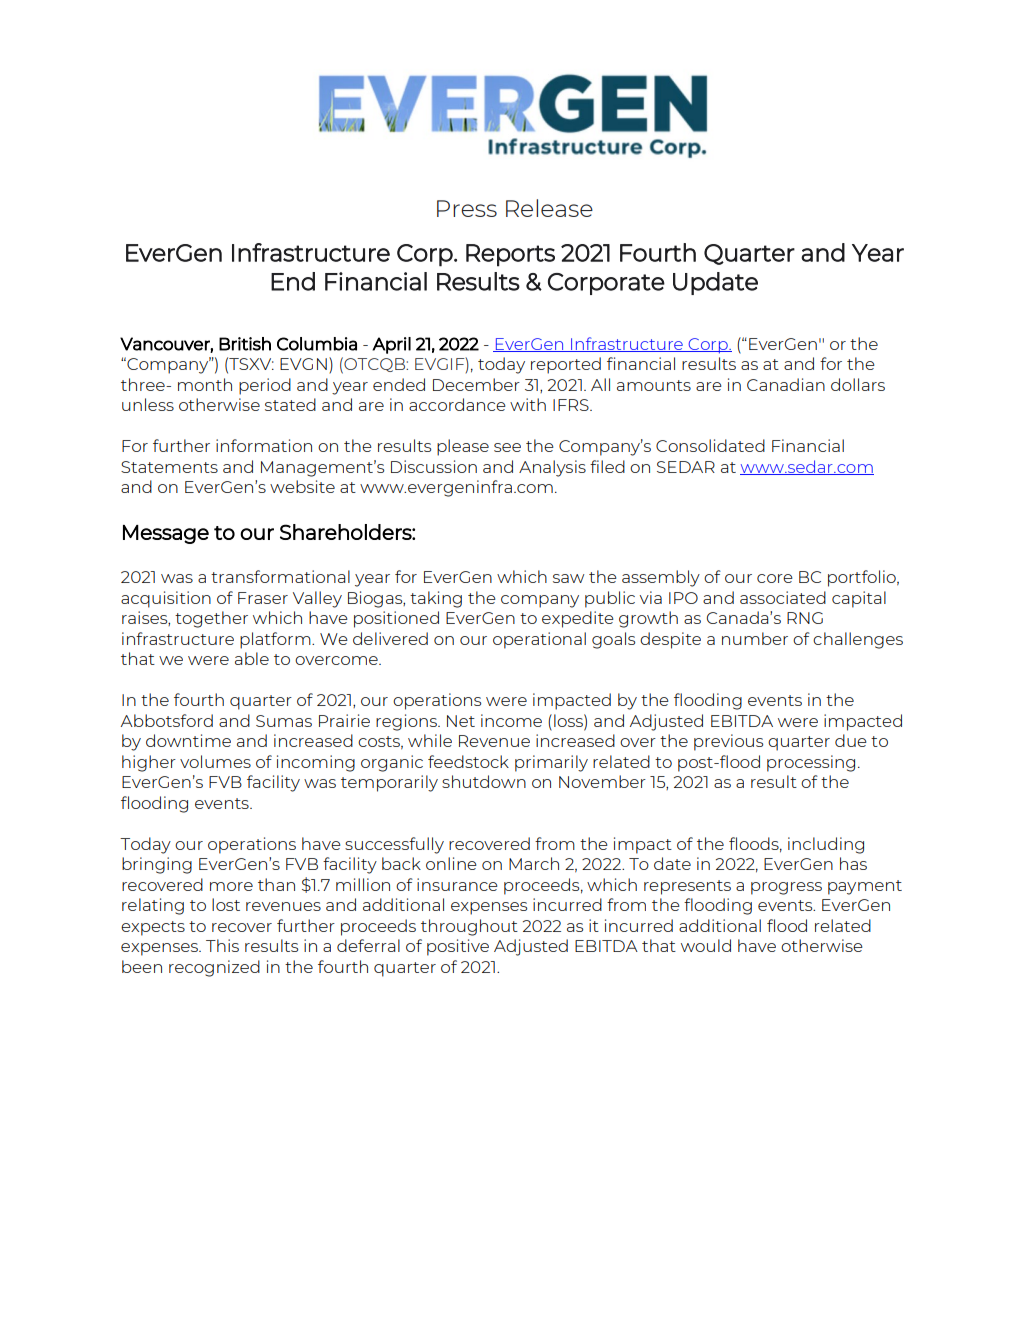  I want to click on core, so click(775, 578).
